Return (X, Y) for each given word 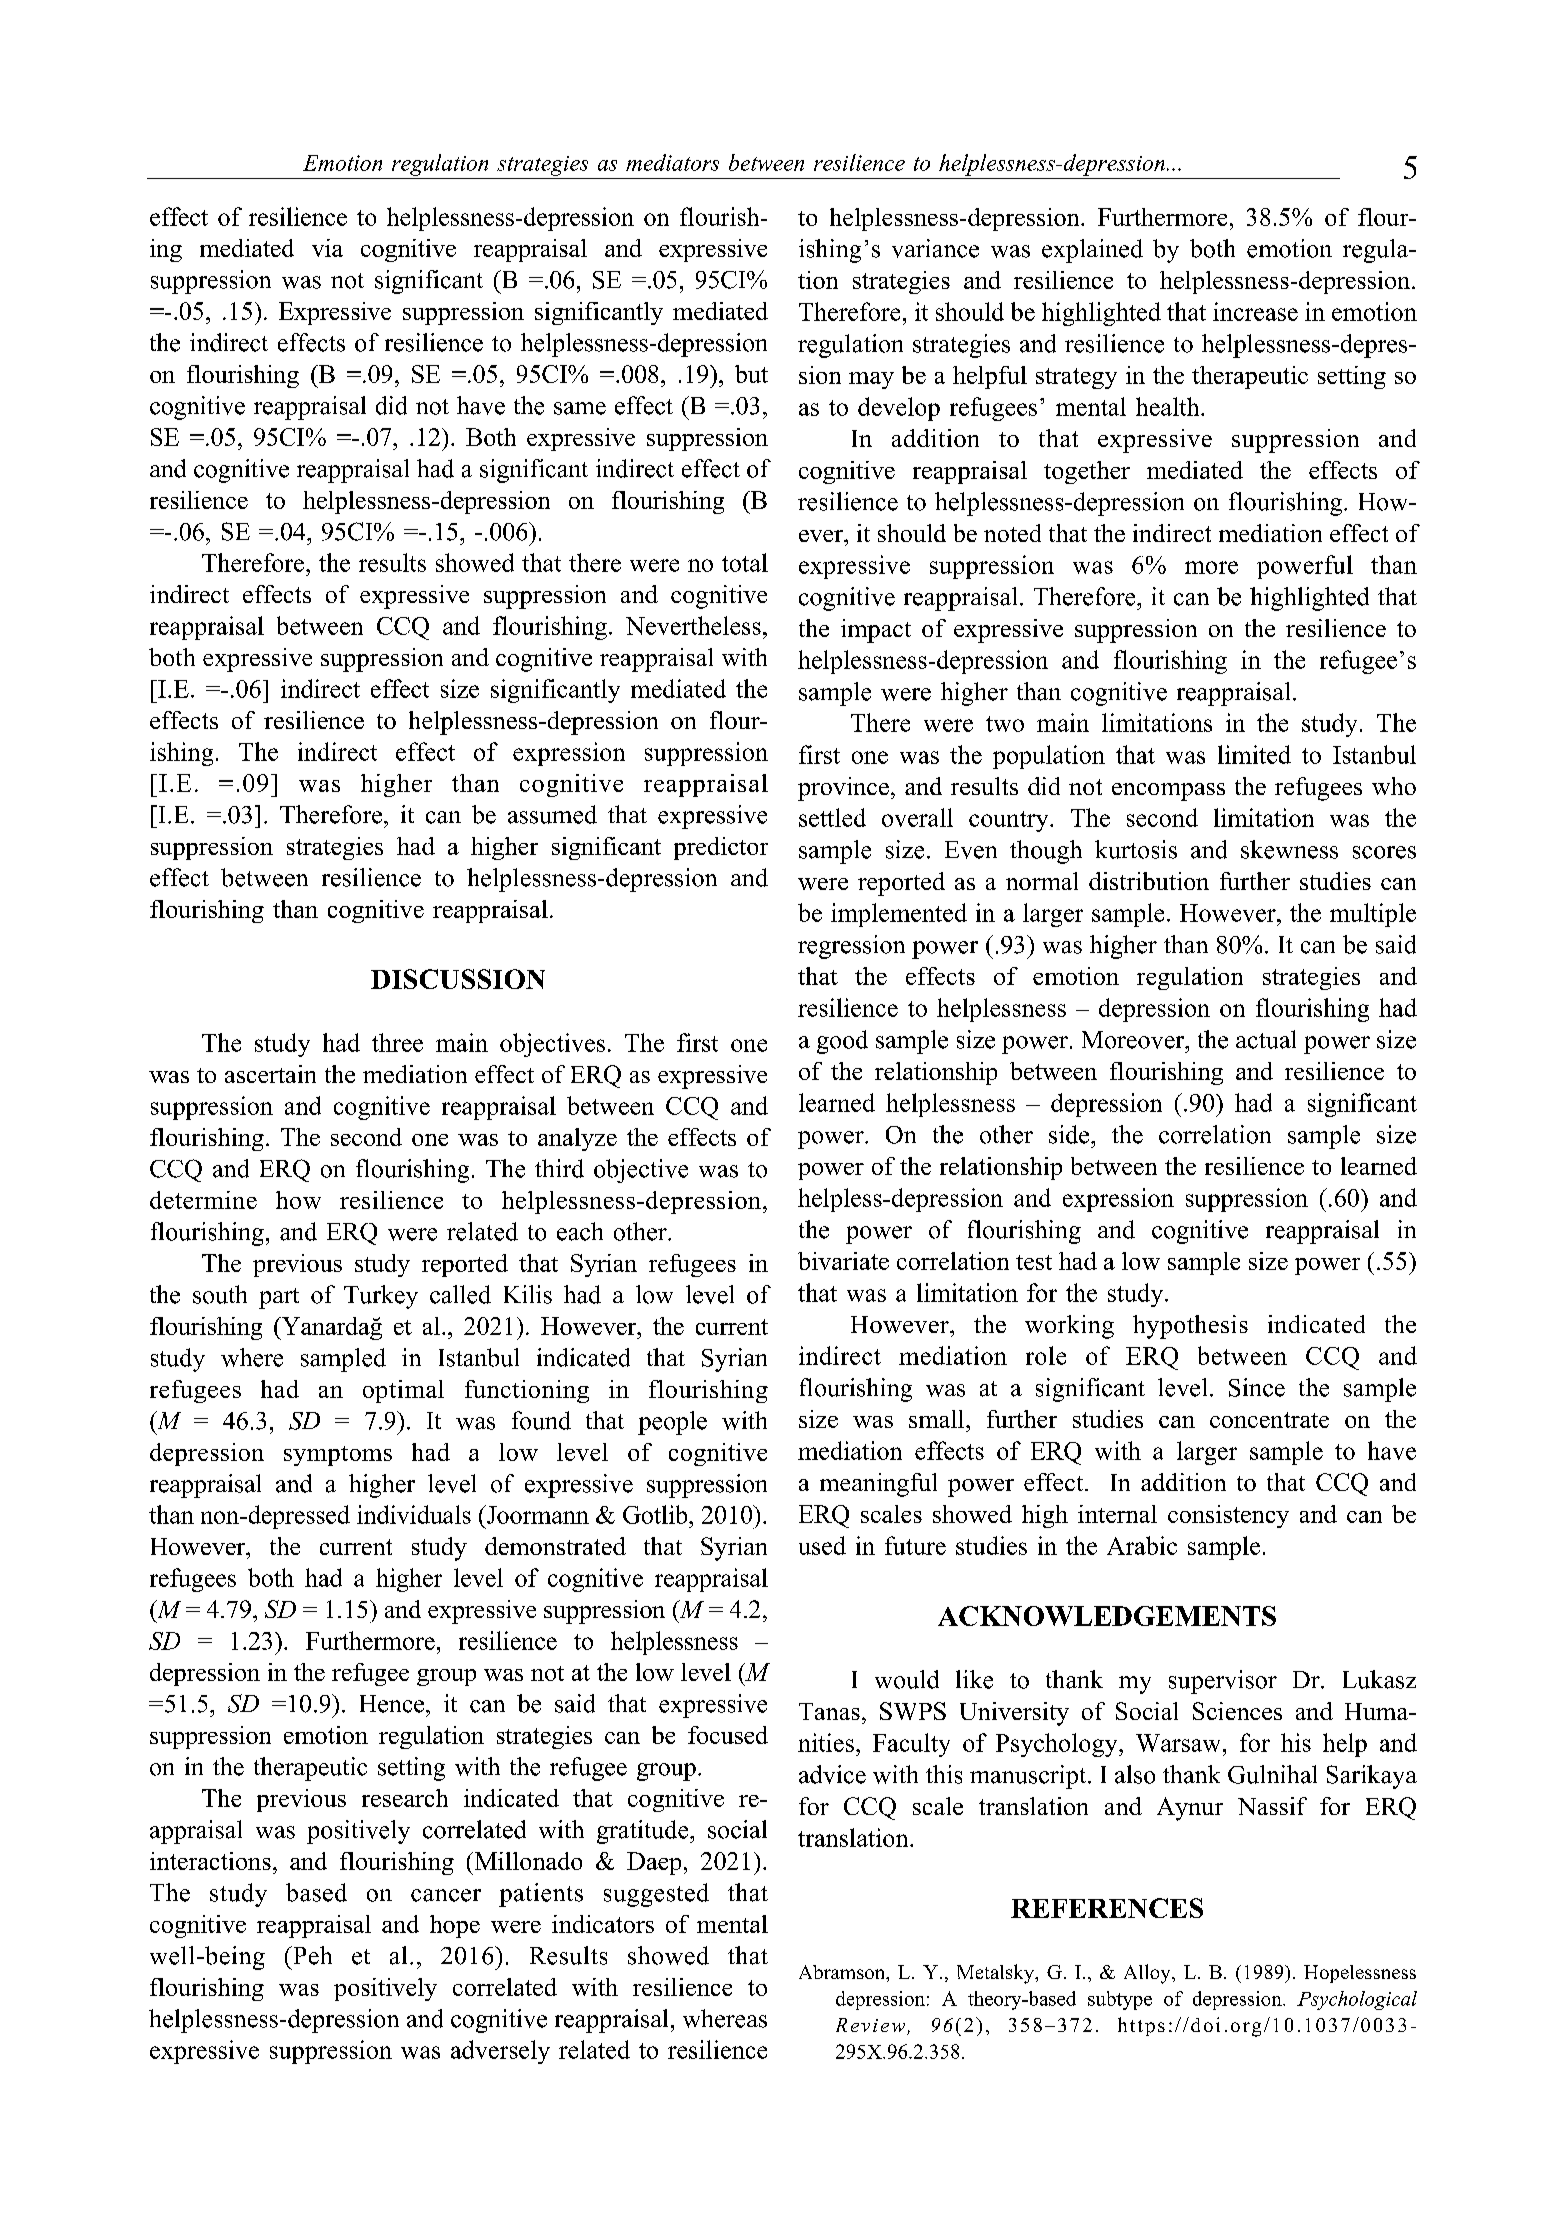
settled (832, 817)
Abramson (843, 1973)
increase (1255, 311)
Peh (311, 1955)
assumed (552, 814)
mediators (672, 162)
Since (1257, 1387)
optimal (403, 1391)
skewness (1289, 849)
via (327, 248)
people (672, 1423)
